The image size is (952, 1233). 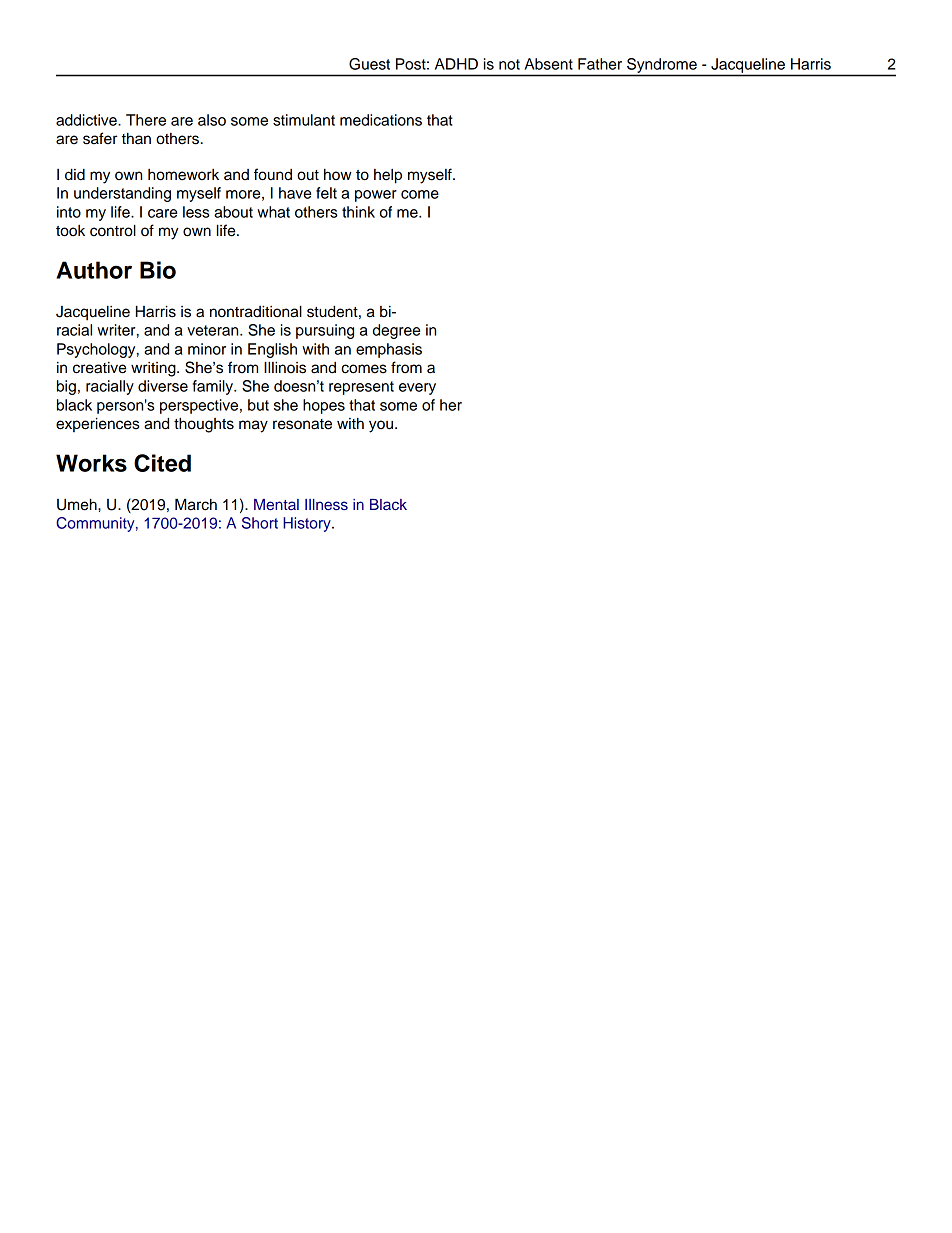 What do you see at coordinates (396, 331) in the image?
I see `degree` at bounding box center [396, 331].
